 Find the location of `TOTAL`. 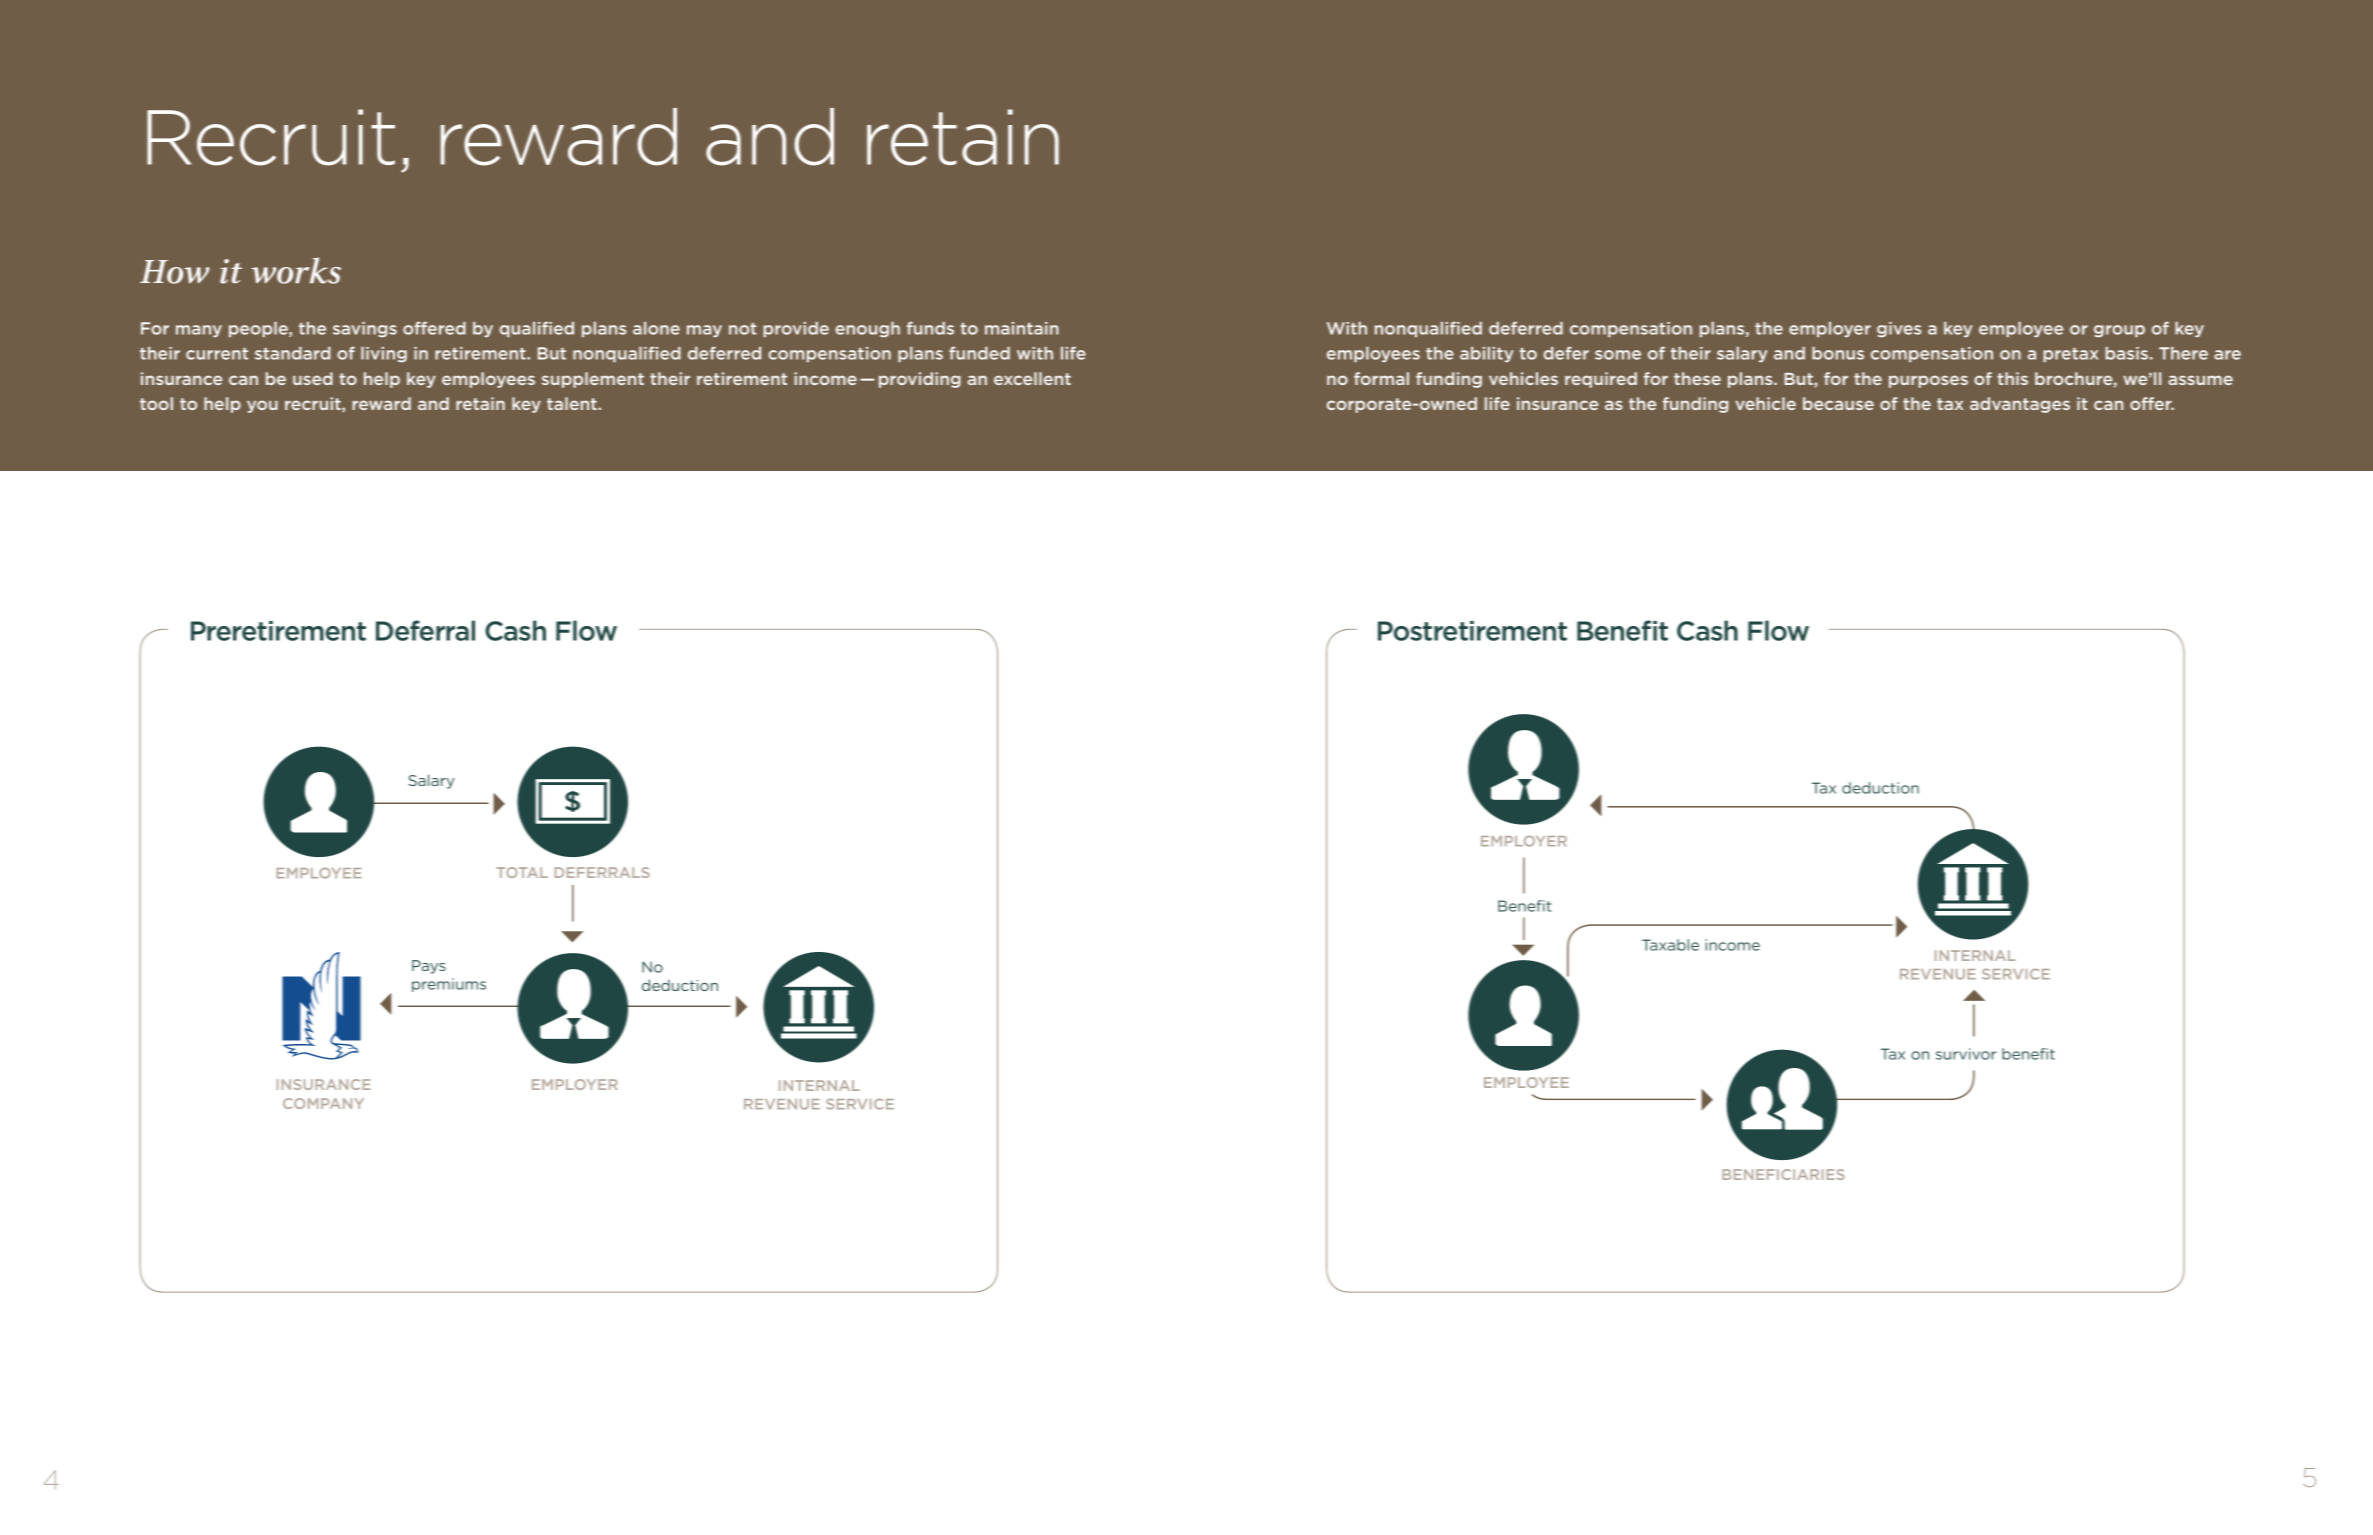

TOTAL is located at coordinates (522, 872).
